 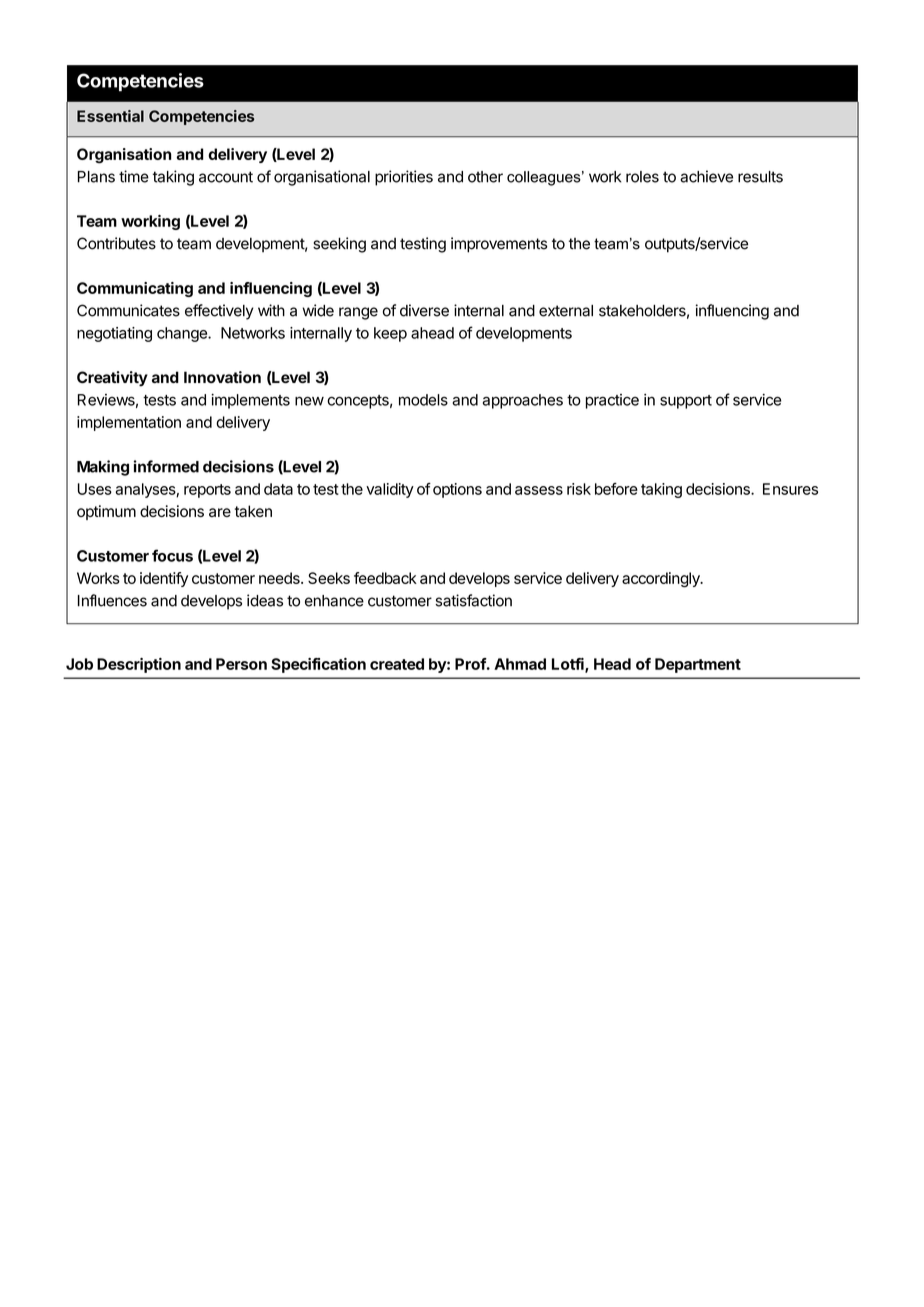 What do you see at coordinates (686, 402) in the page?
I see `support` at bounding box center [686, 402].
